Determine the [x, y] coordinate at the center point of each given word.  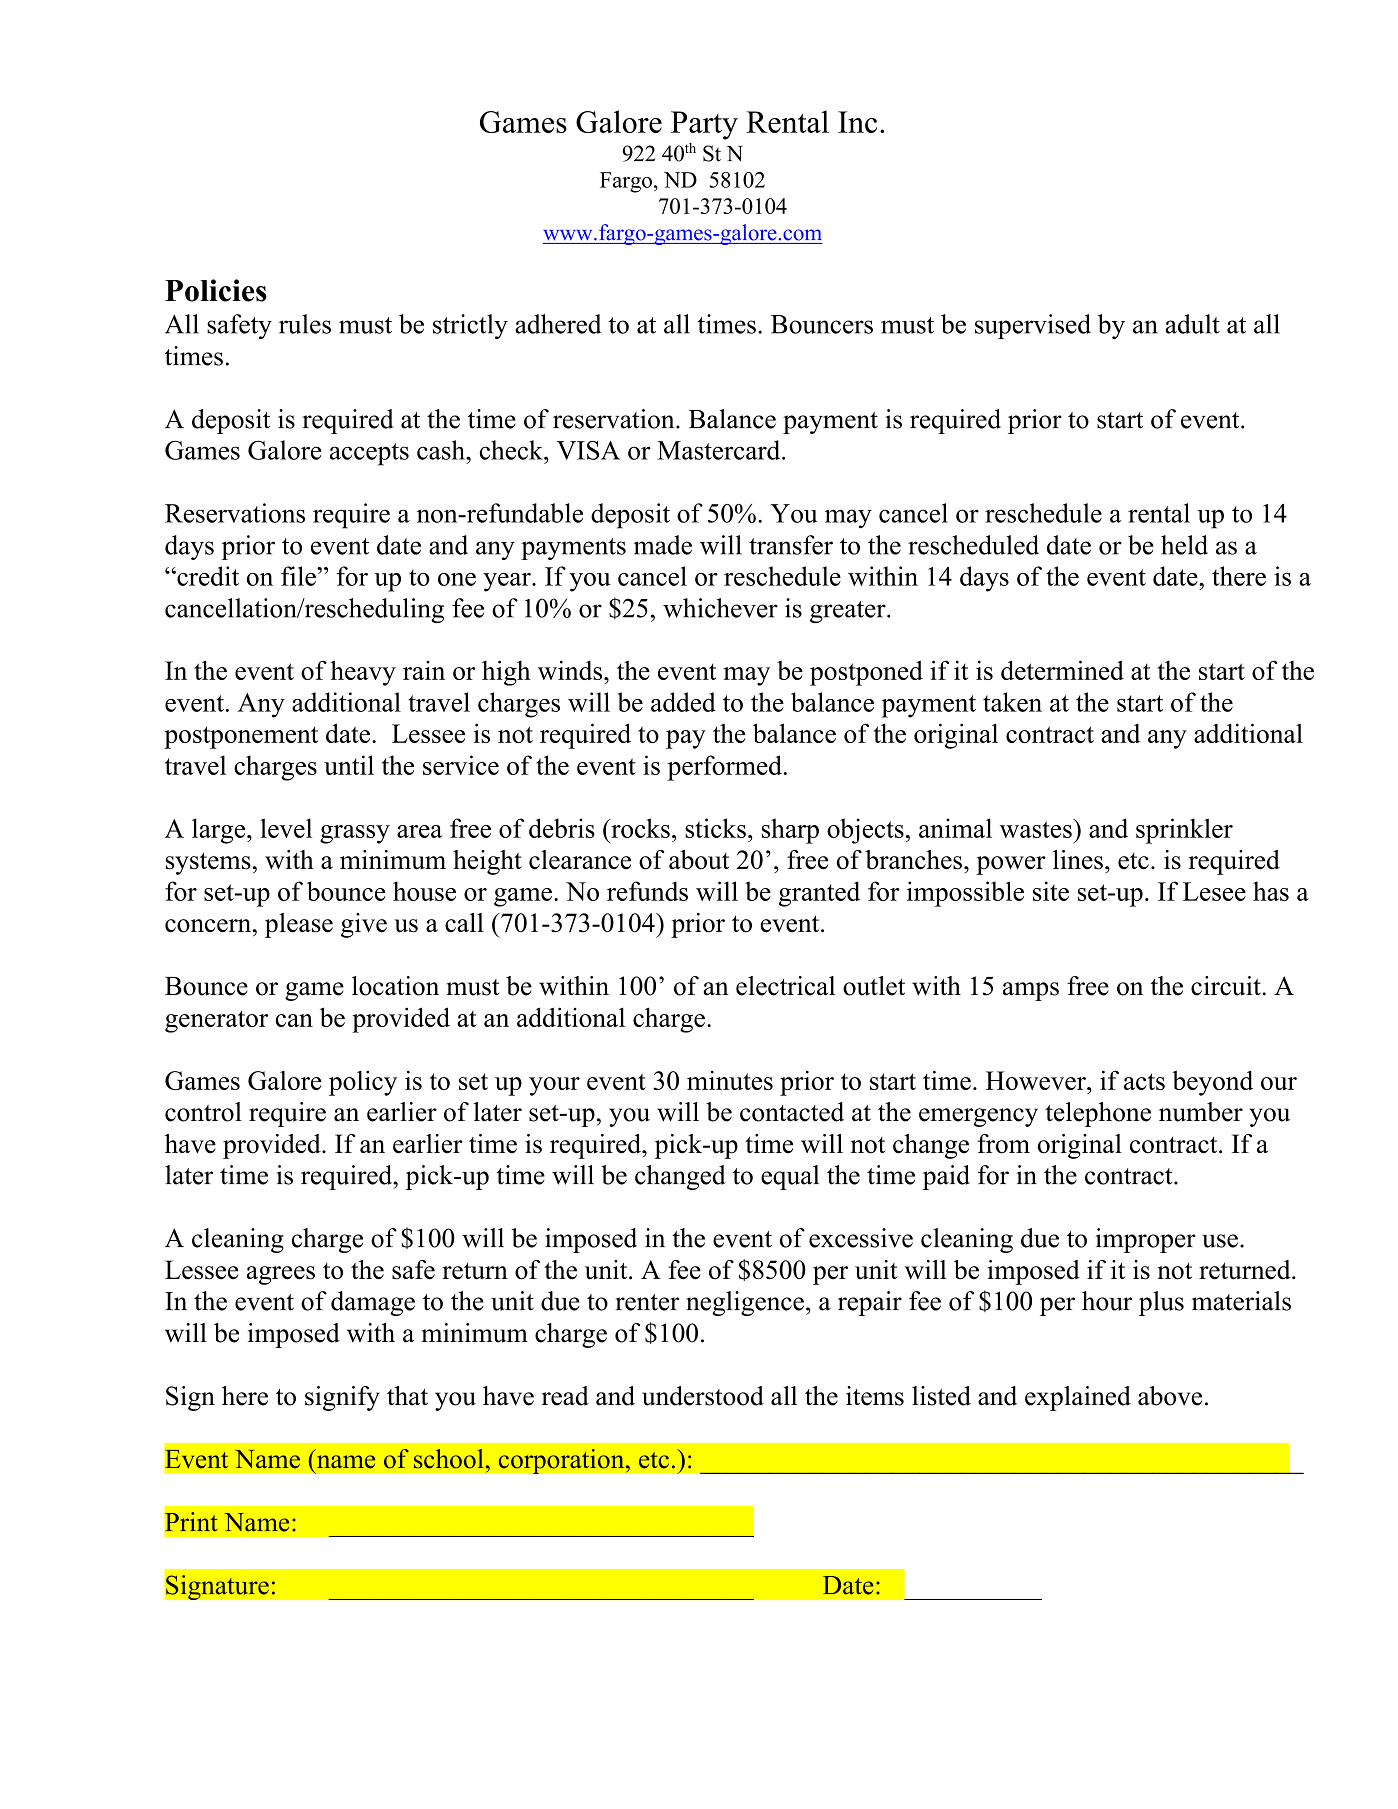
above [1170, 1396]
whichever [720, 608]
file [299, 576]
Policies [216, 290]
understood [703, 1396]
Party [704, 125]
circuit [1227, 986]
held [1184, 545]
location [395, 986]
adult [1192, 324]
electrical [785, 986]
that [407, 1396]
